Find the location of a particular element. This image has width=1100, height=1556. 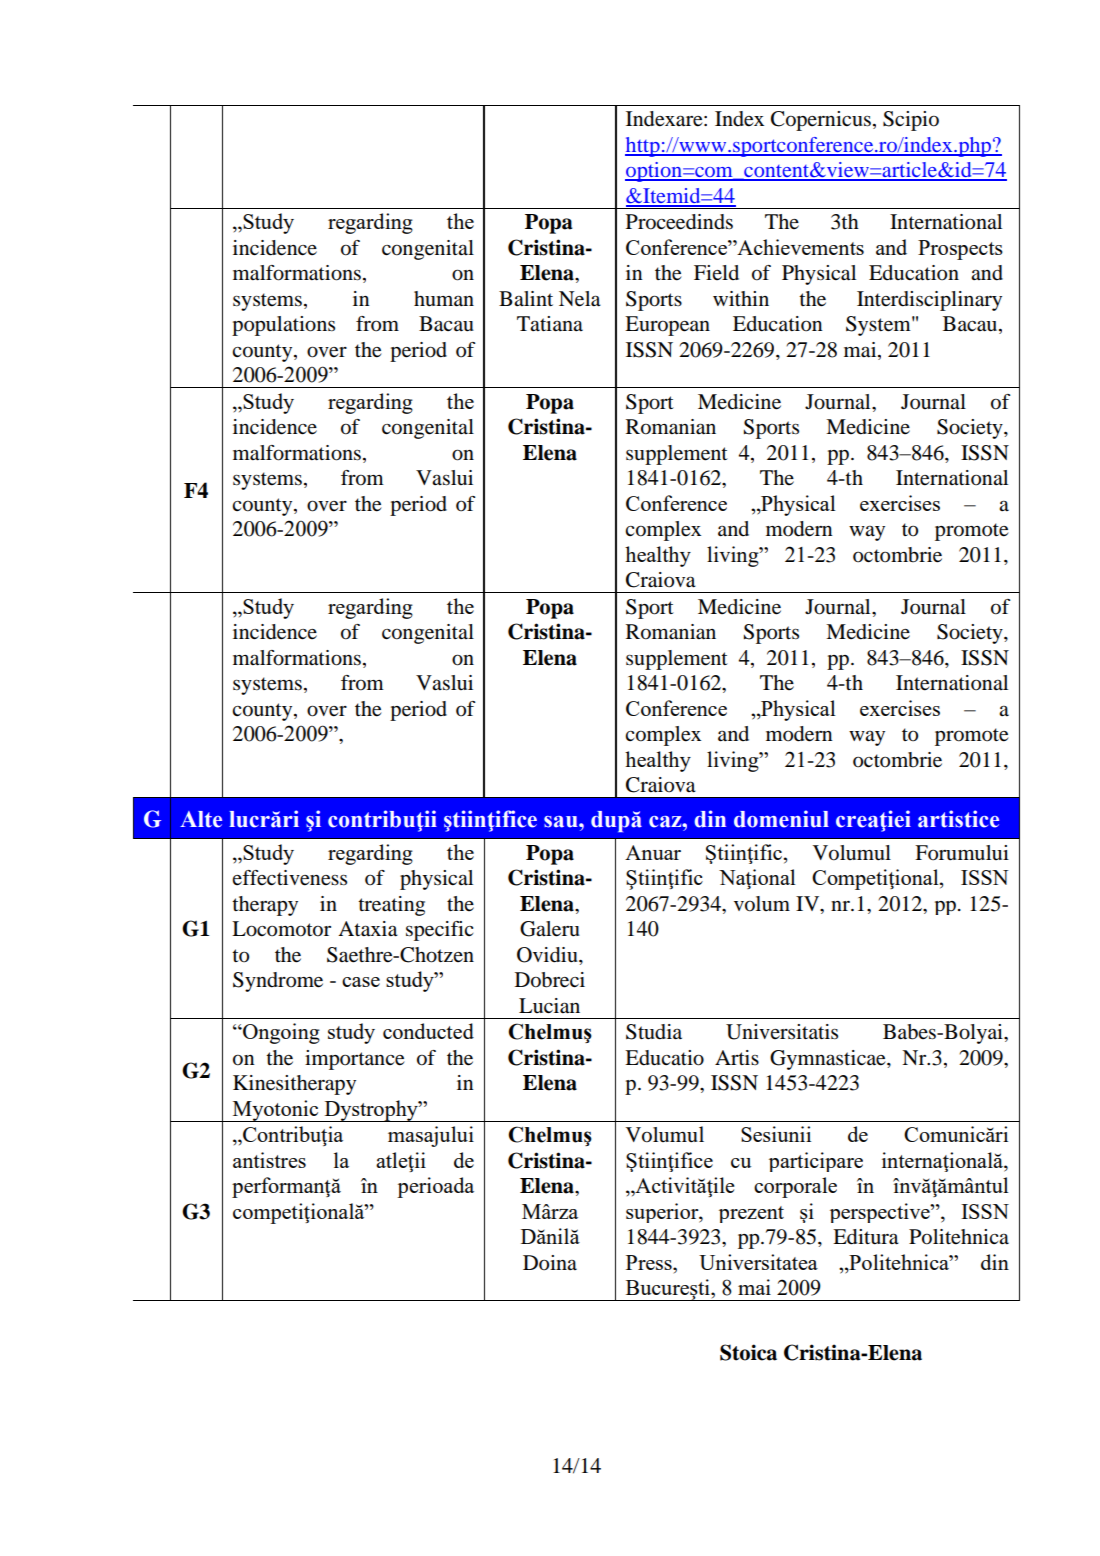

Myotonic is located at coordinates (276, 1111).
